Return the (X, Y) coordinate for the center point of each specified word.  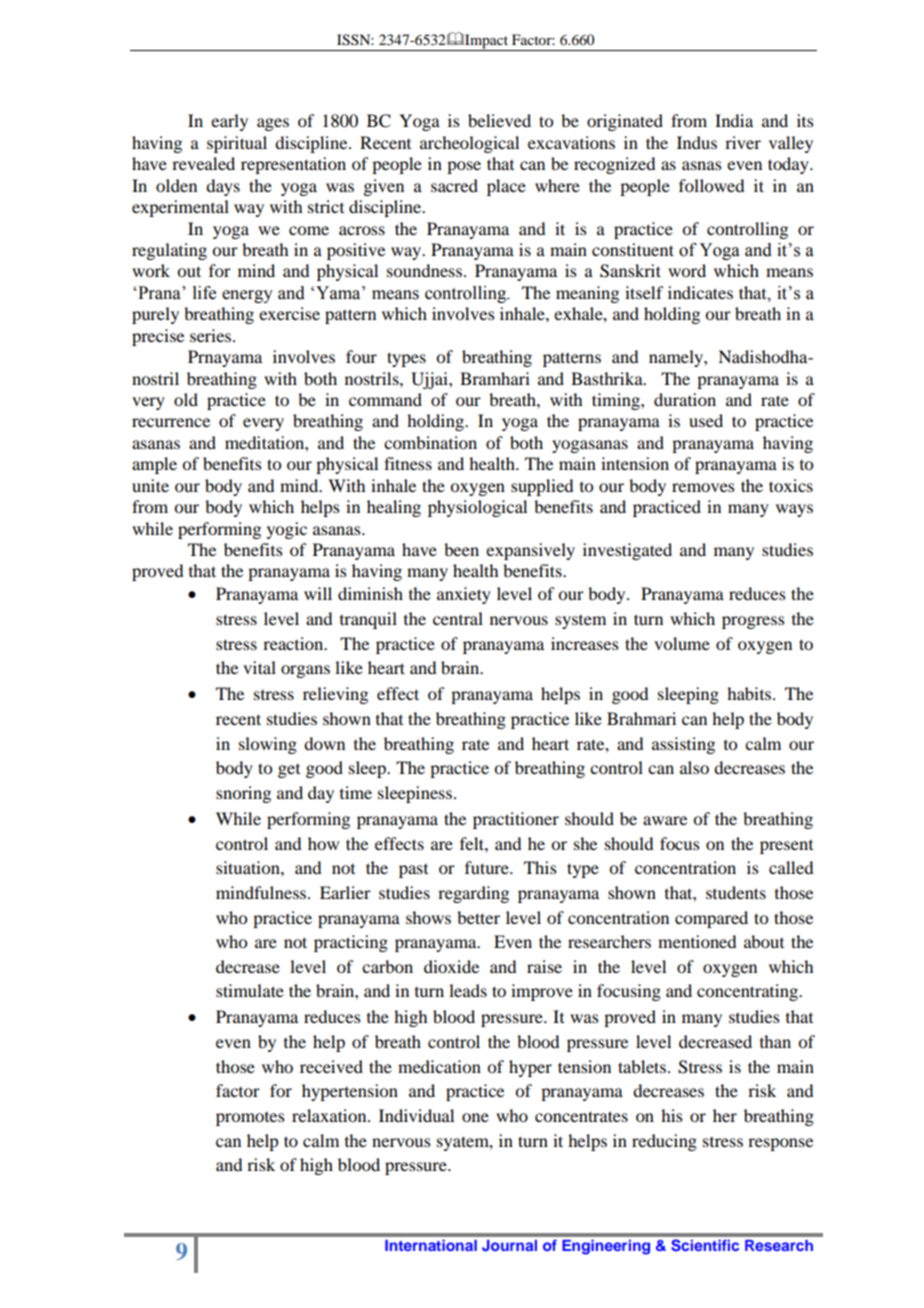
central (458, 618)
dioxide (451, 966)
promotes (250, 1119)
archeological (469, 144)
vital (259, 667)
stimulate (250, 990)
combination (430, 442)
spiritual (237, 144)
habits (750, 693)
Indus (697, 142)
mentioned (697, 941)
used (706, 420)
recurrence (171, 422)
